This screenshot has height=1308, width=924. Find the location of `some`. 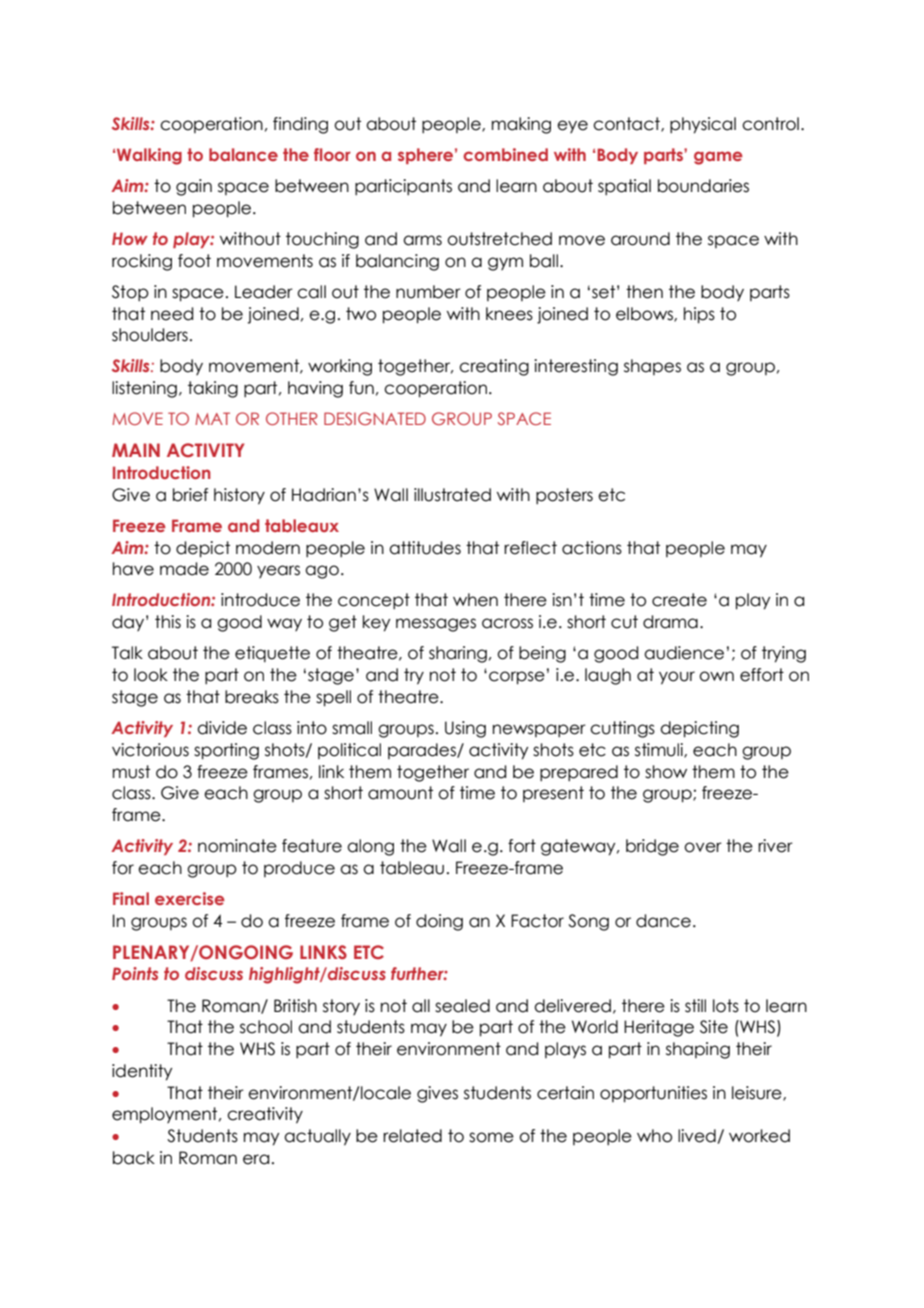

some is located at coordinates (491, 1137).
